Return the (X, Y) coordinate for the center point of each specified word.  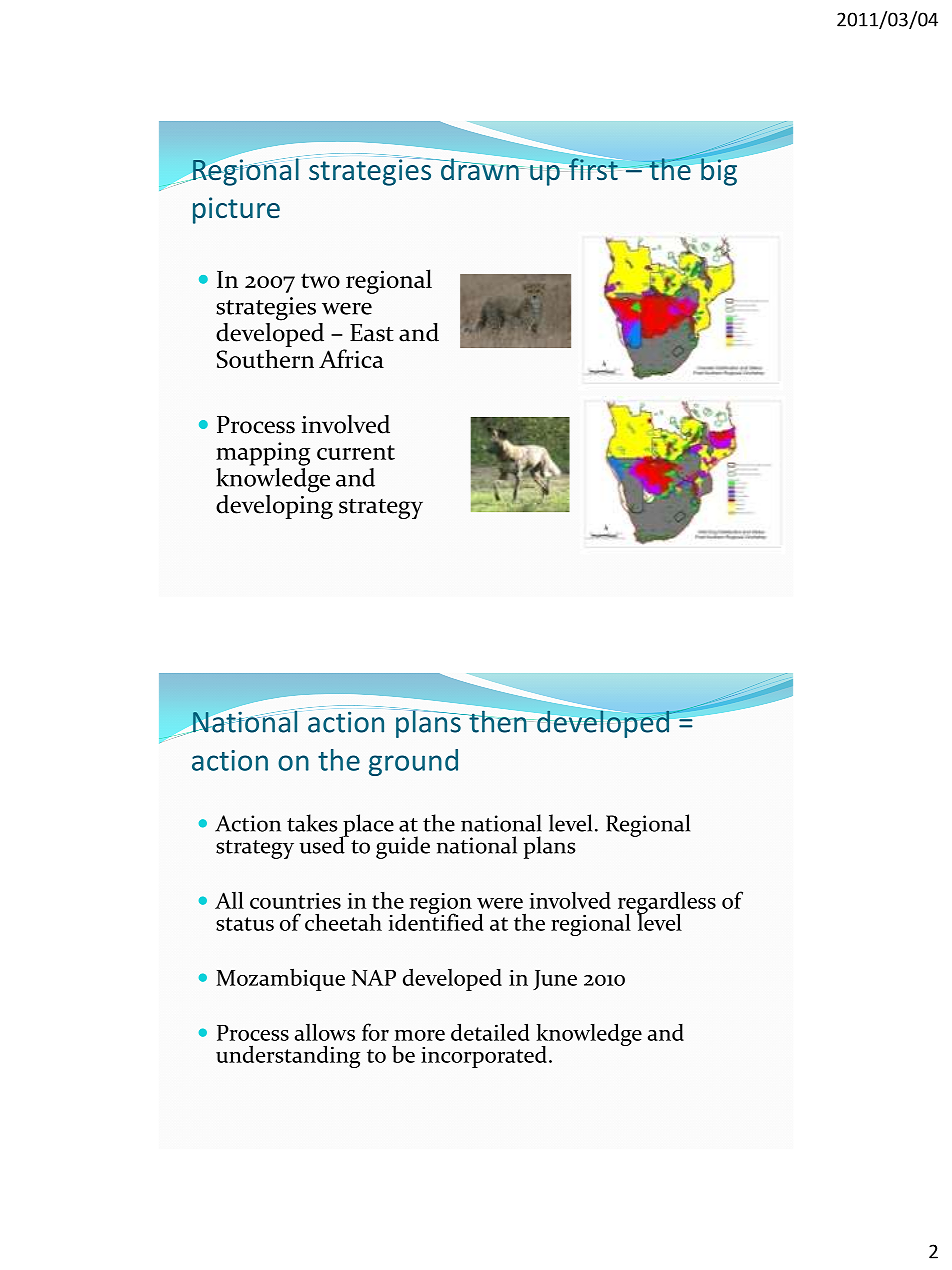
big (718, 171)
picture (236, 210)
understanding (288, 1056)
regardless (667, 903)
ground (413, 762)
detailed (490, 1032)
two (320, 280)
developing (274, 505)
